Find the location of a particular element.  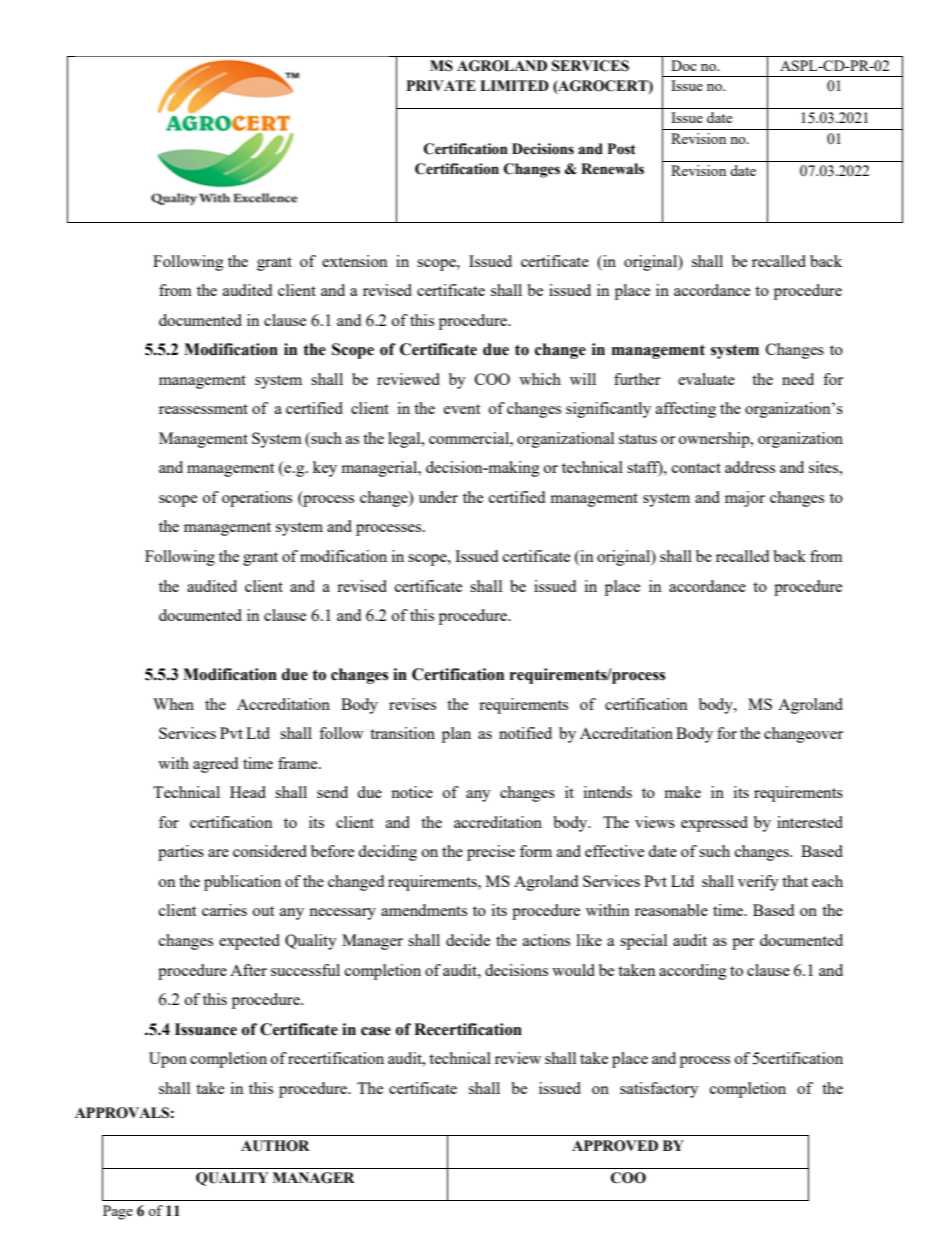

AUTHOR is located at coordinates (275, 1146).
